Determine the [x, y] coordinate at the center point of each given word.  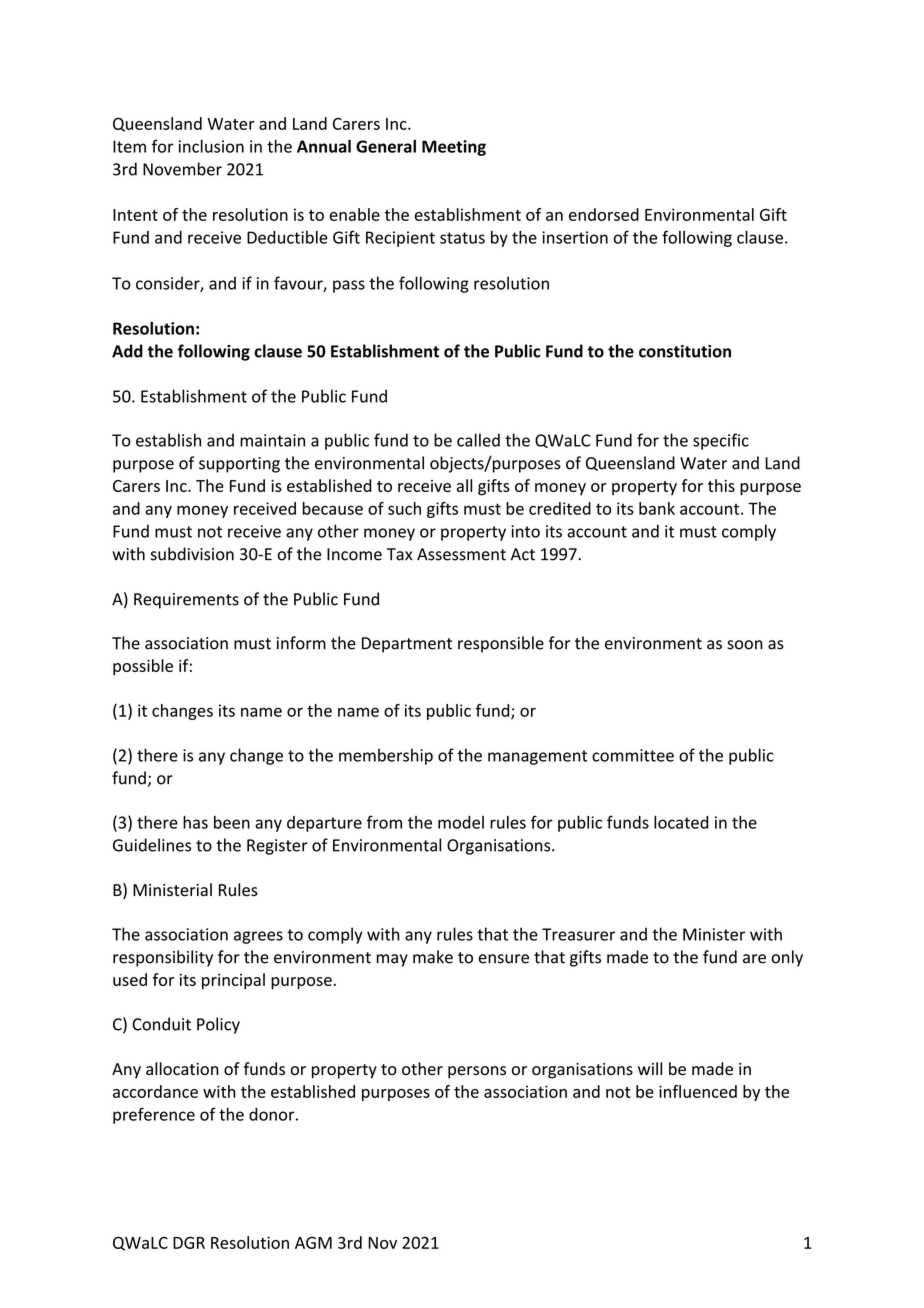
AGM [313, 1242]
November [182, 169]
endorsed [604, 214]
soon [745, 645]
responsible [501, 644]
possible [143, 667]
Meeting [454, 148]
